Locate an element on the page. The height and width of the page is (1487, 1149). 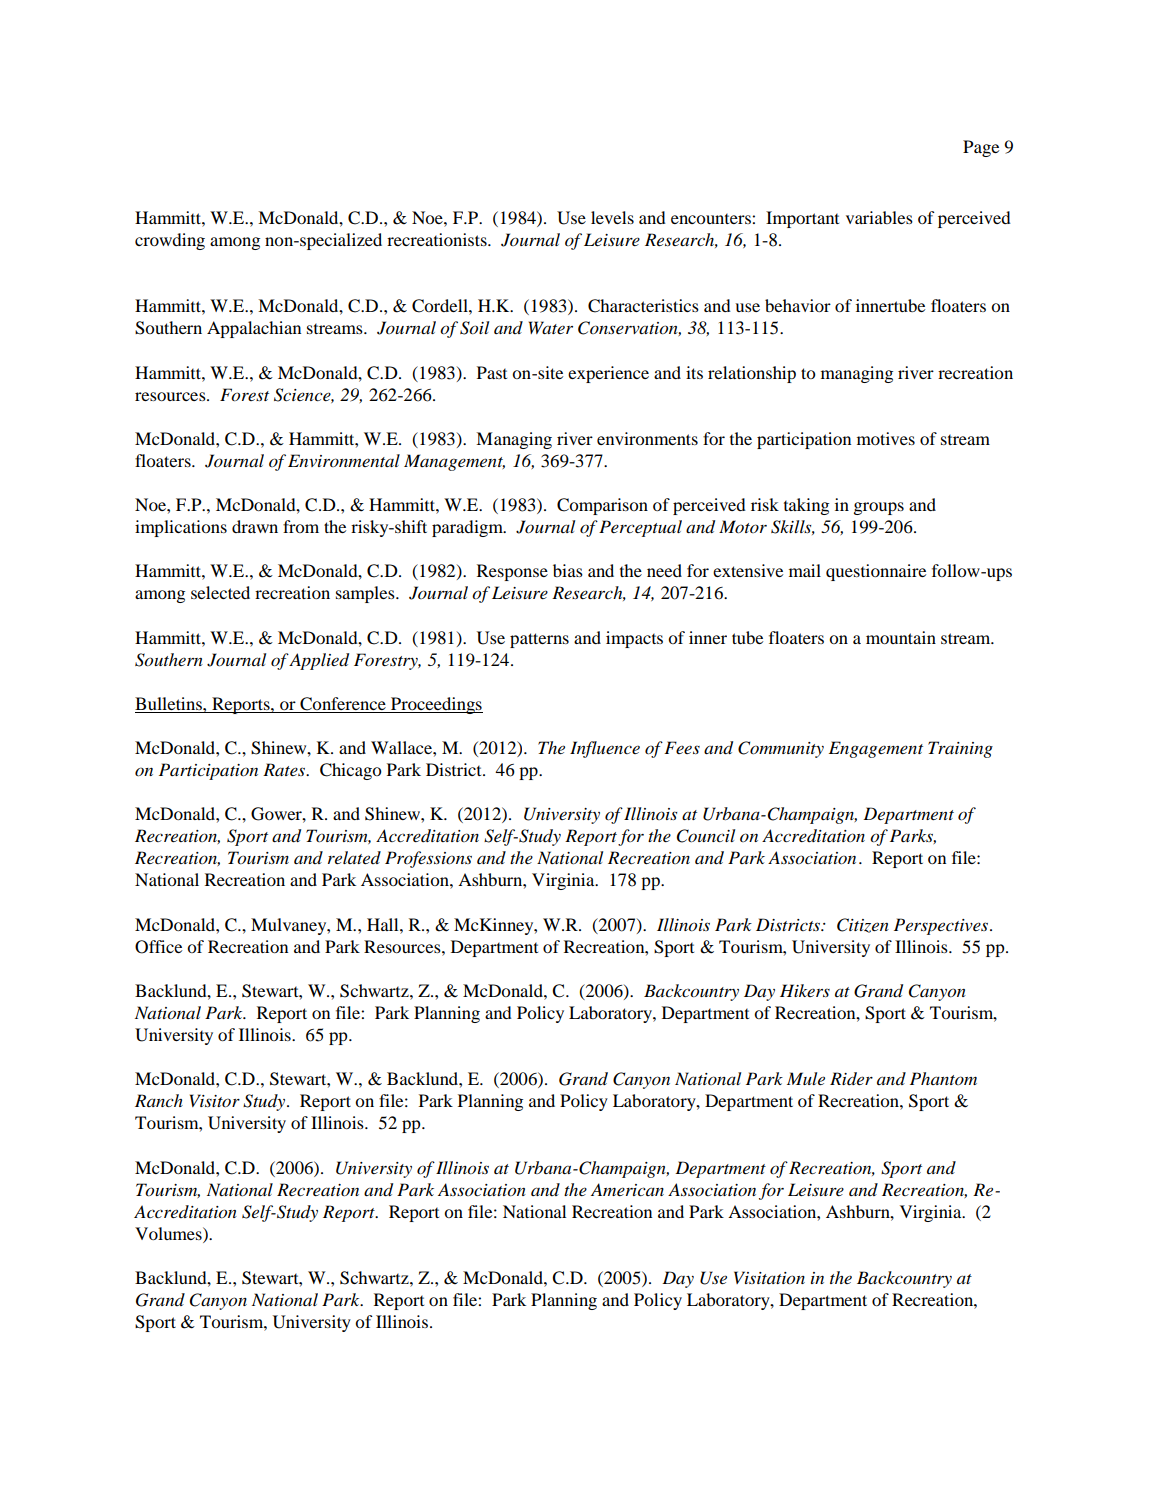
Volumes is located at coordinates (169, 1233).
